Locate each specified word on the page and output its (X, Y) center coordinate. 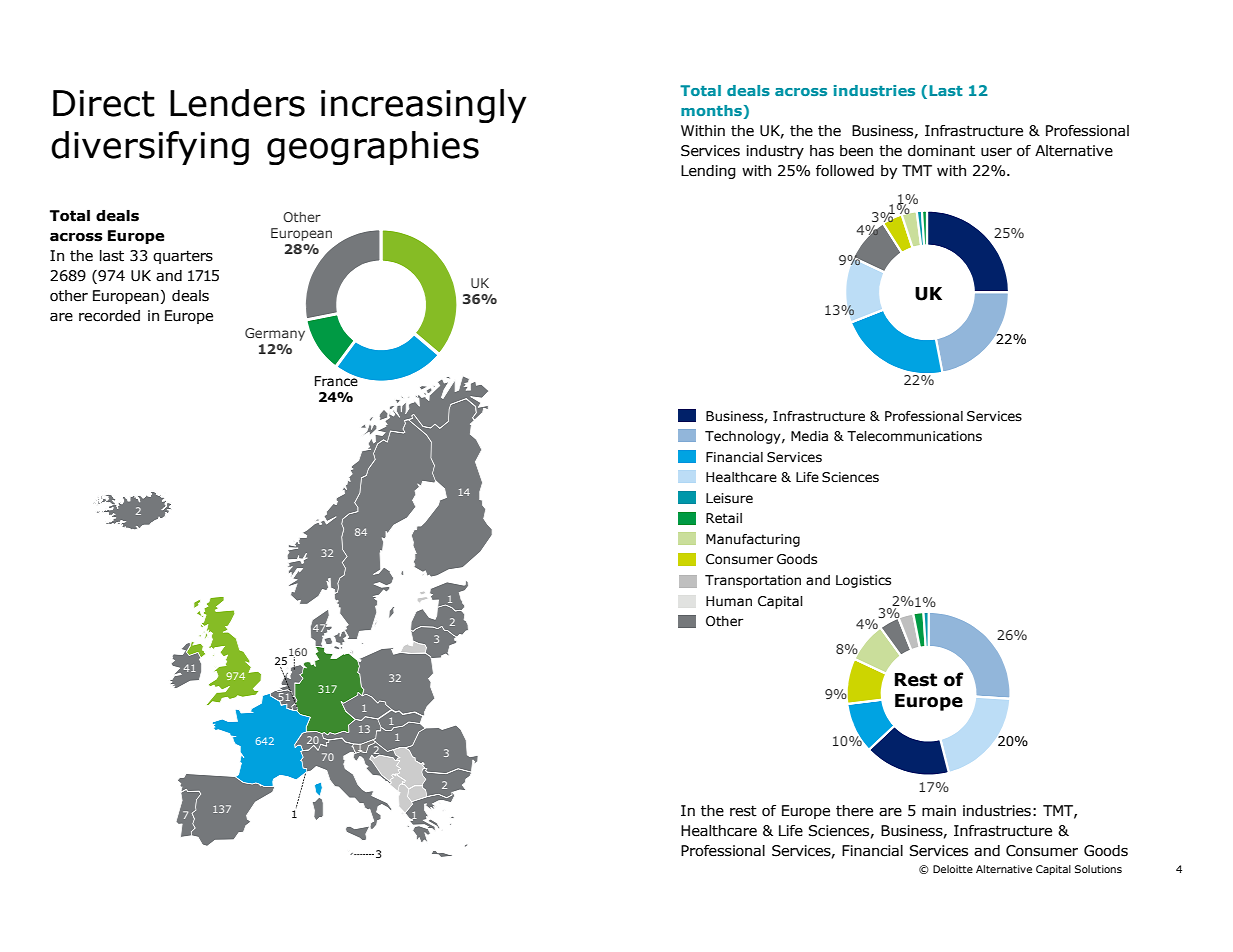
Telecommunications (914, 436)
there (854, 811)
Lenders (237, 103)
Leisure (729, 498)
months (711, 110)
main (939, 811)
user (996, 152)
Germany (275, 334)
